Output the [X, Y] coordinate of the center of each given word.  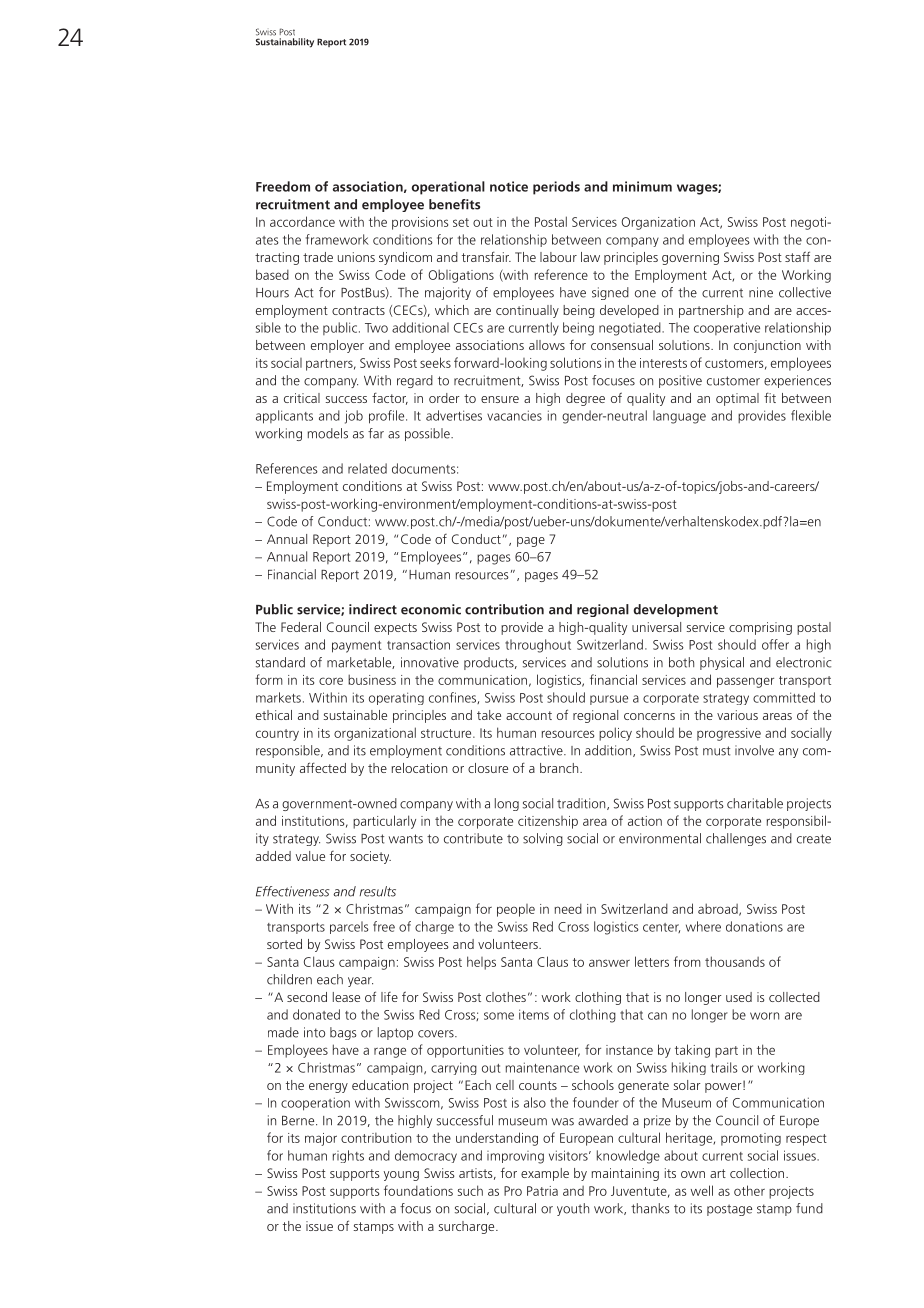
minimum [642, 186]
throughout [538, 646]
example [545, 1174]
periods [556, 188]
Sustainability [285, 43]
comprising [760, 628]
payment [357, 647]
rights [348, 1156]
